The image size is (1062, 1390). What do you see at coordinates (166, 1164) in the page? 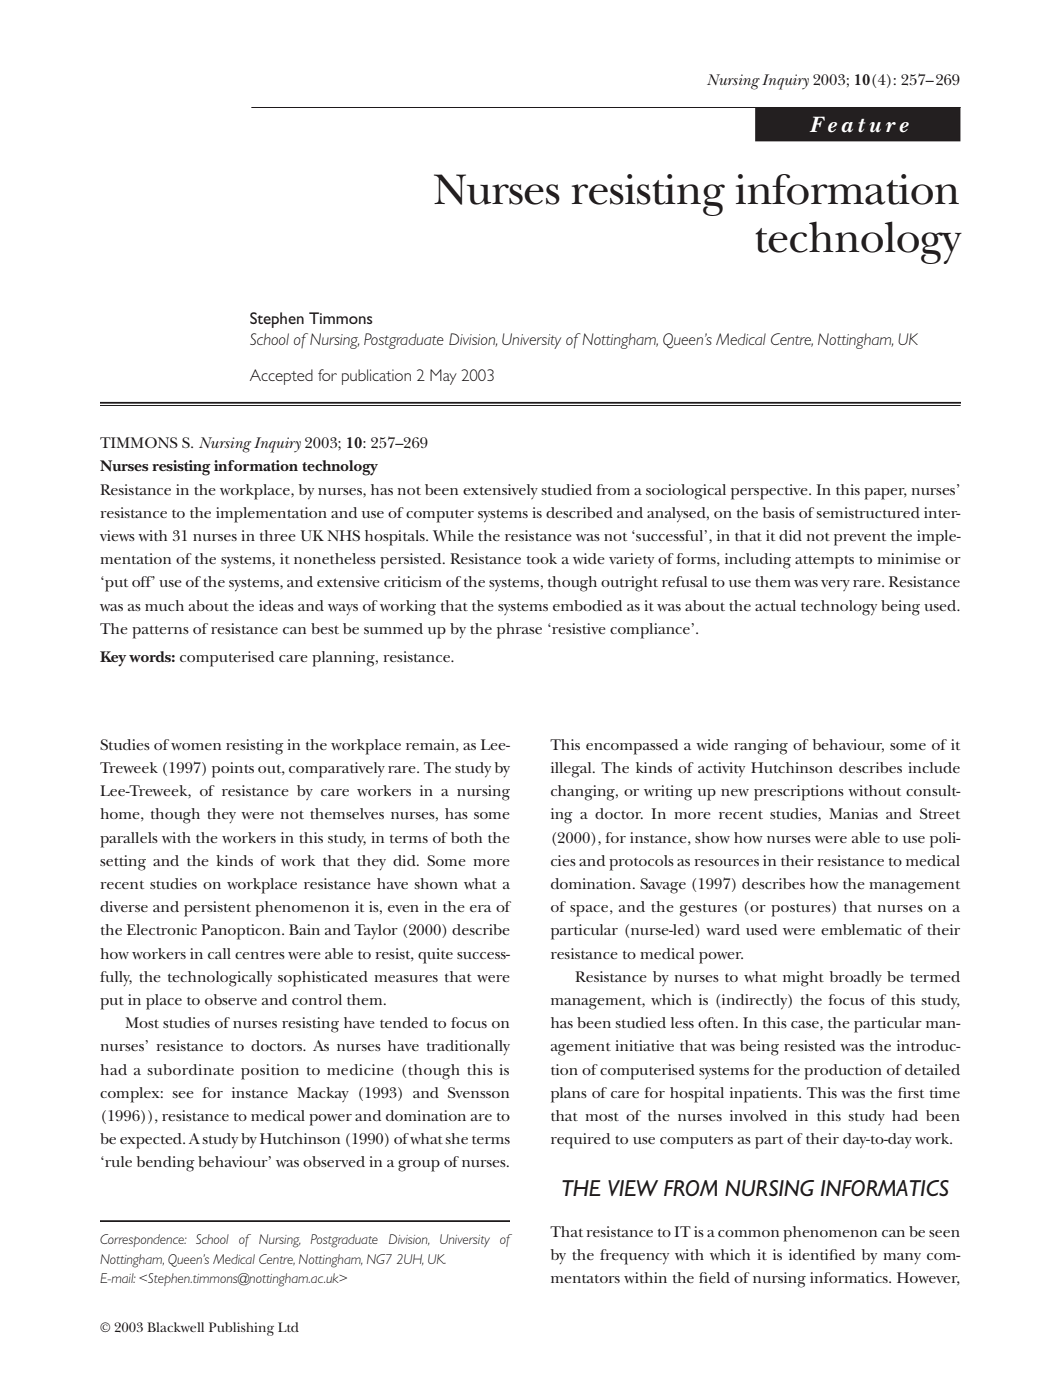
I see `bending` at bounding box center [166, 1164].
